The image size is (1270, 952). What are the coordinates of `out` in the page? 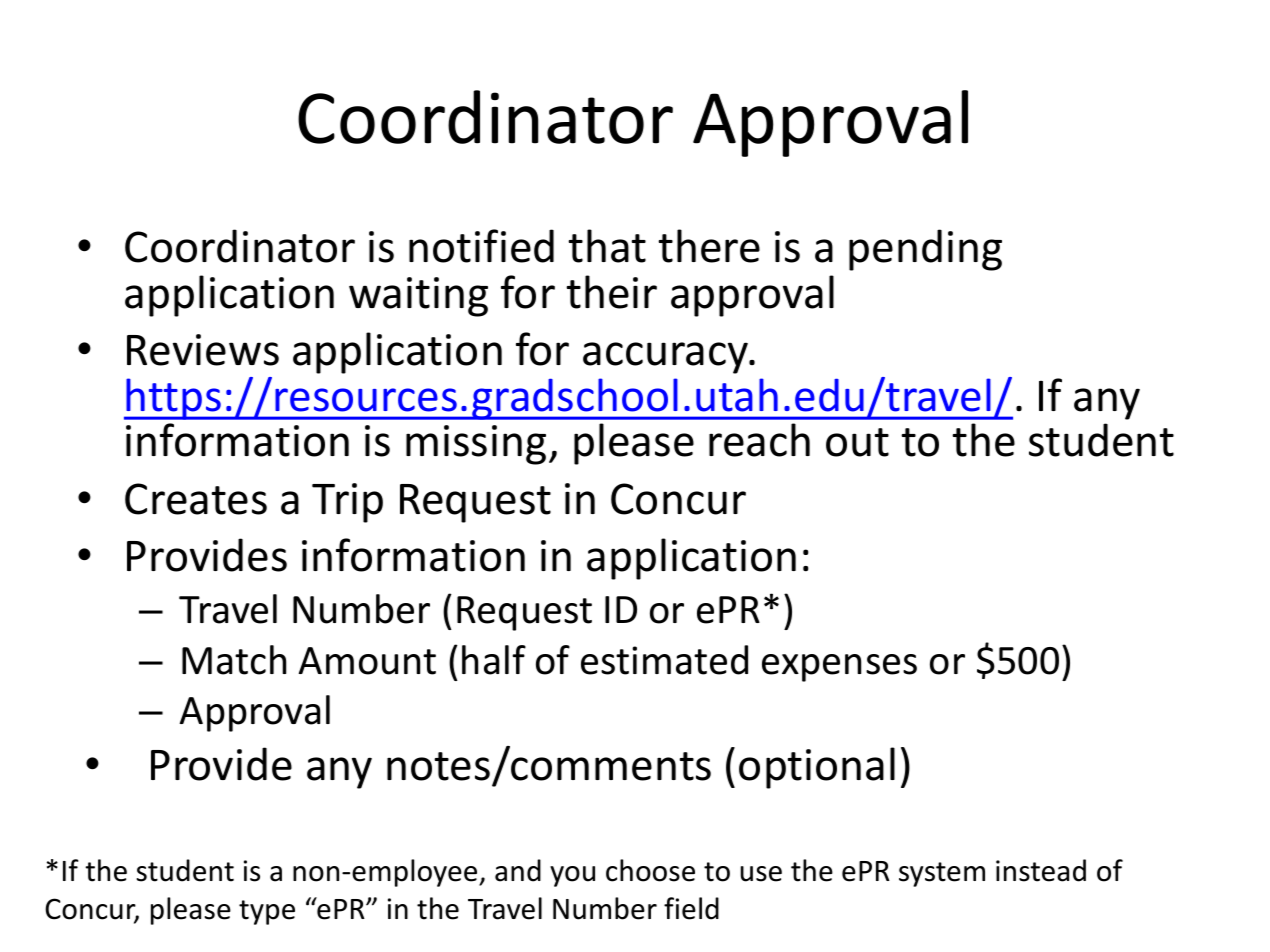 It's located at (857, 442).
